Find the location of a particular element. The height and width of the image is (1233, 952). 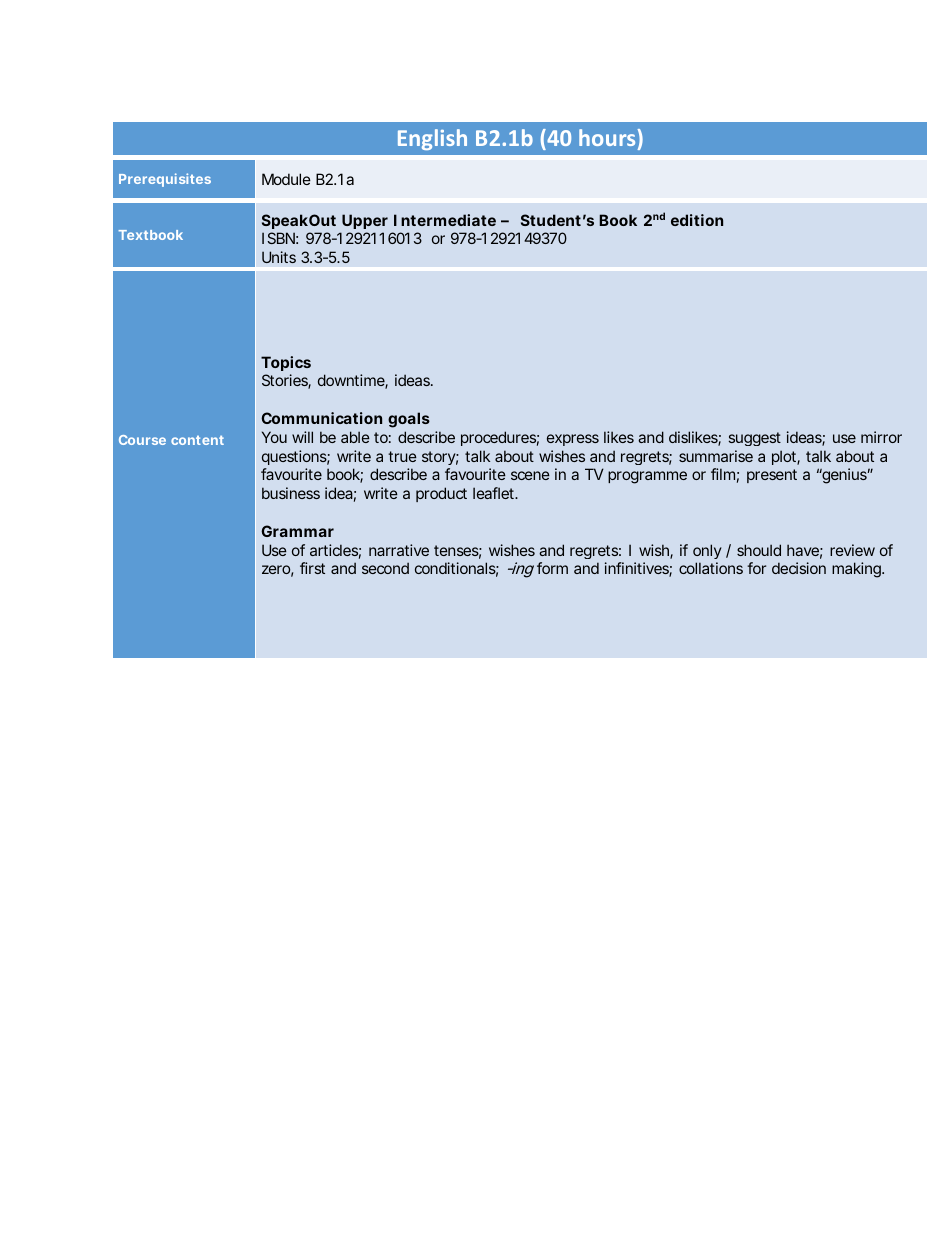

Stories is located at coordinates (286, 381).
